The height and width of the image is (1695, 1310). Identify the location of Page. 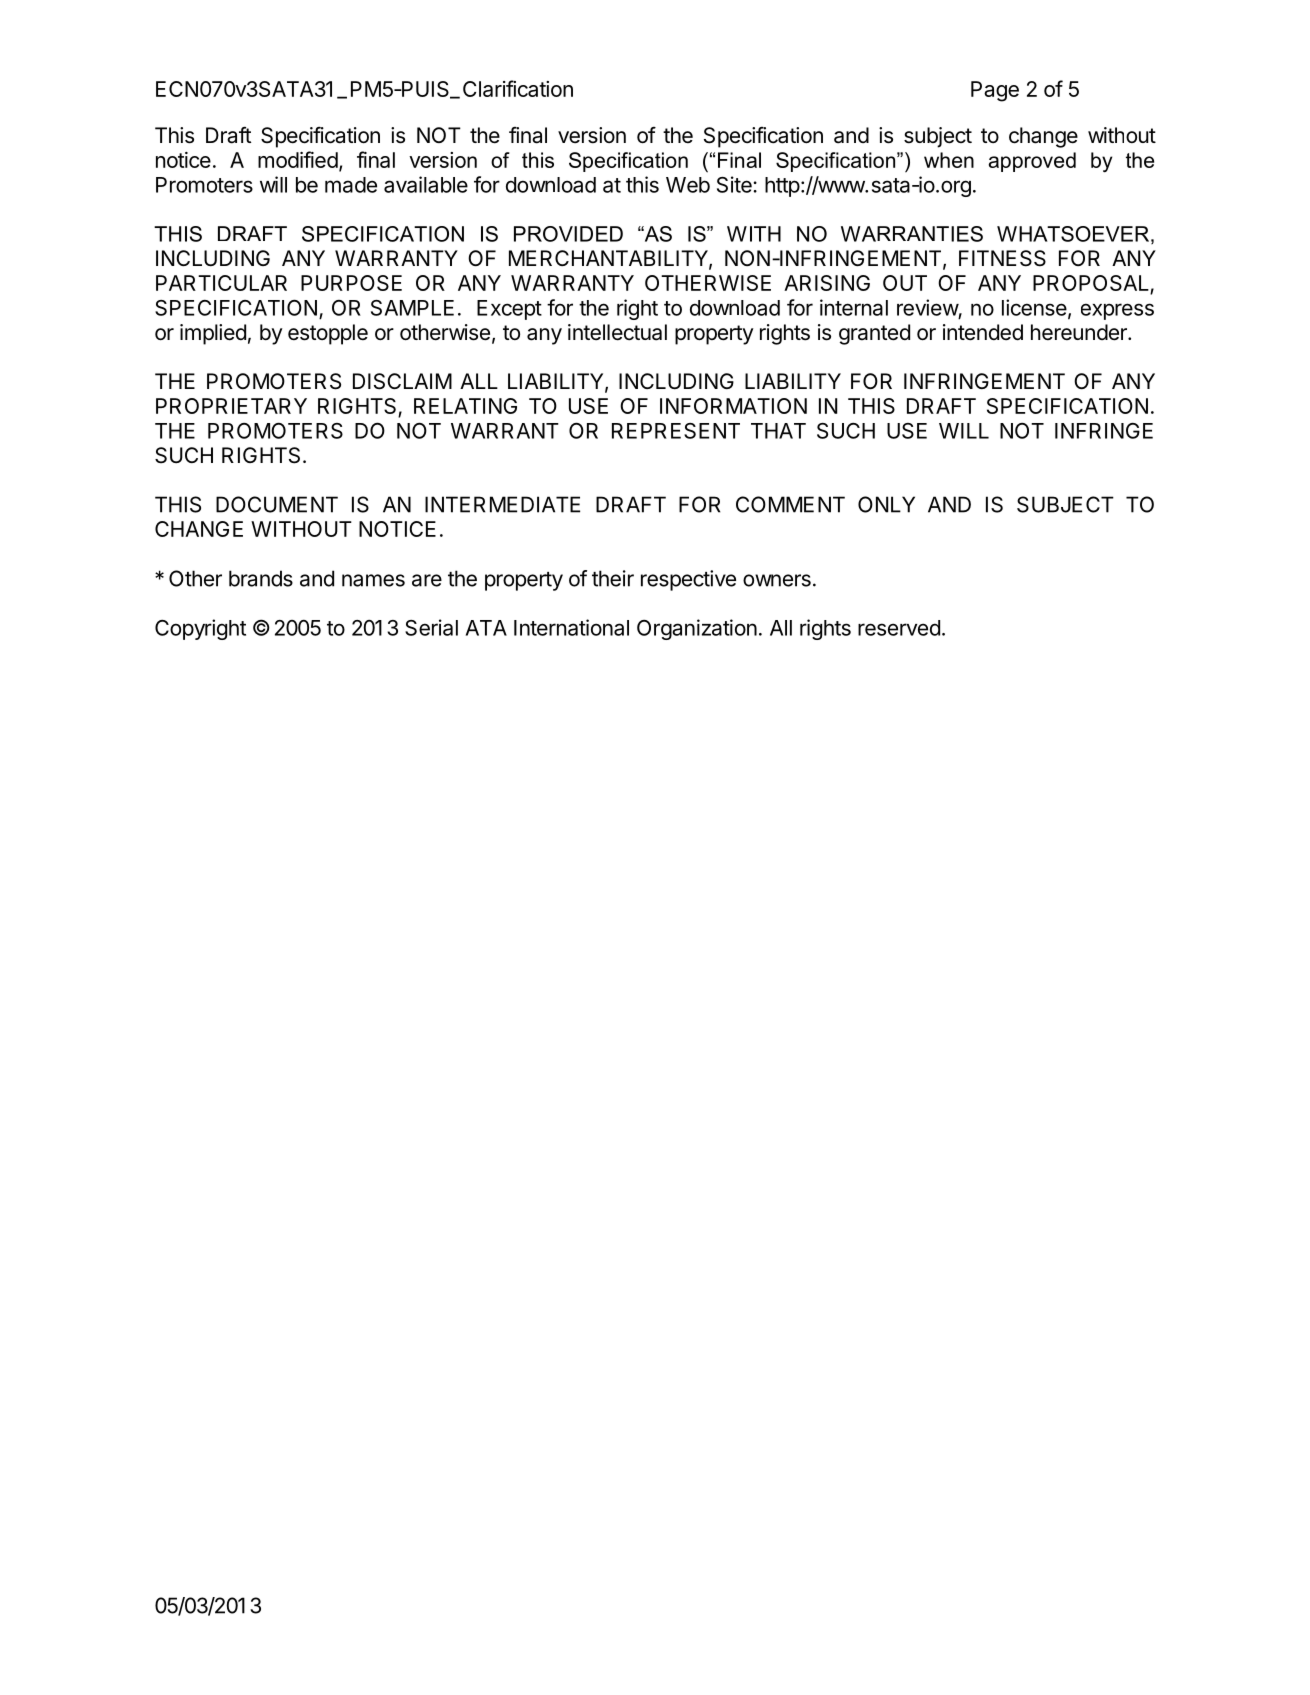
(995, 91).
